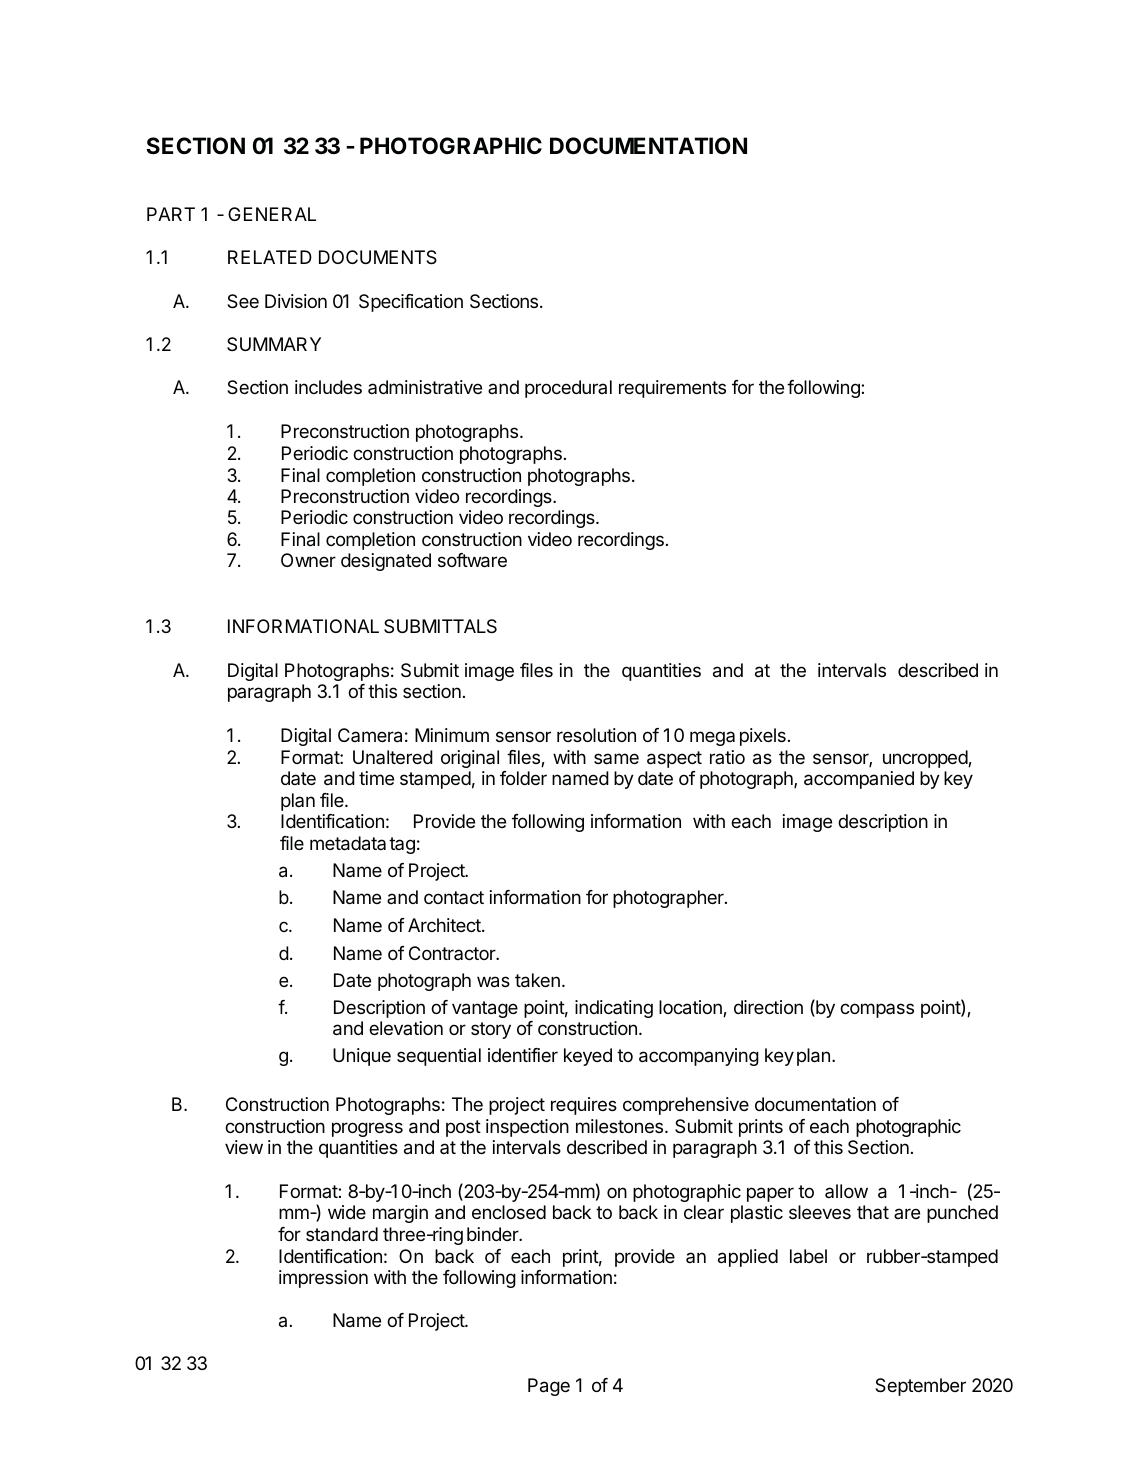 Image resolution: width=1144 pixels, height=1481 pixels. What do you see at coordinates (270, 257) in the screenshot?
I see `RELATED` at bounding box center [270, 257].
